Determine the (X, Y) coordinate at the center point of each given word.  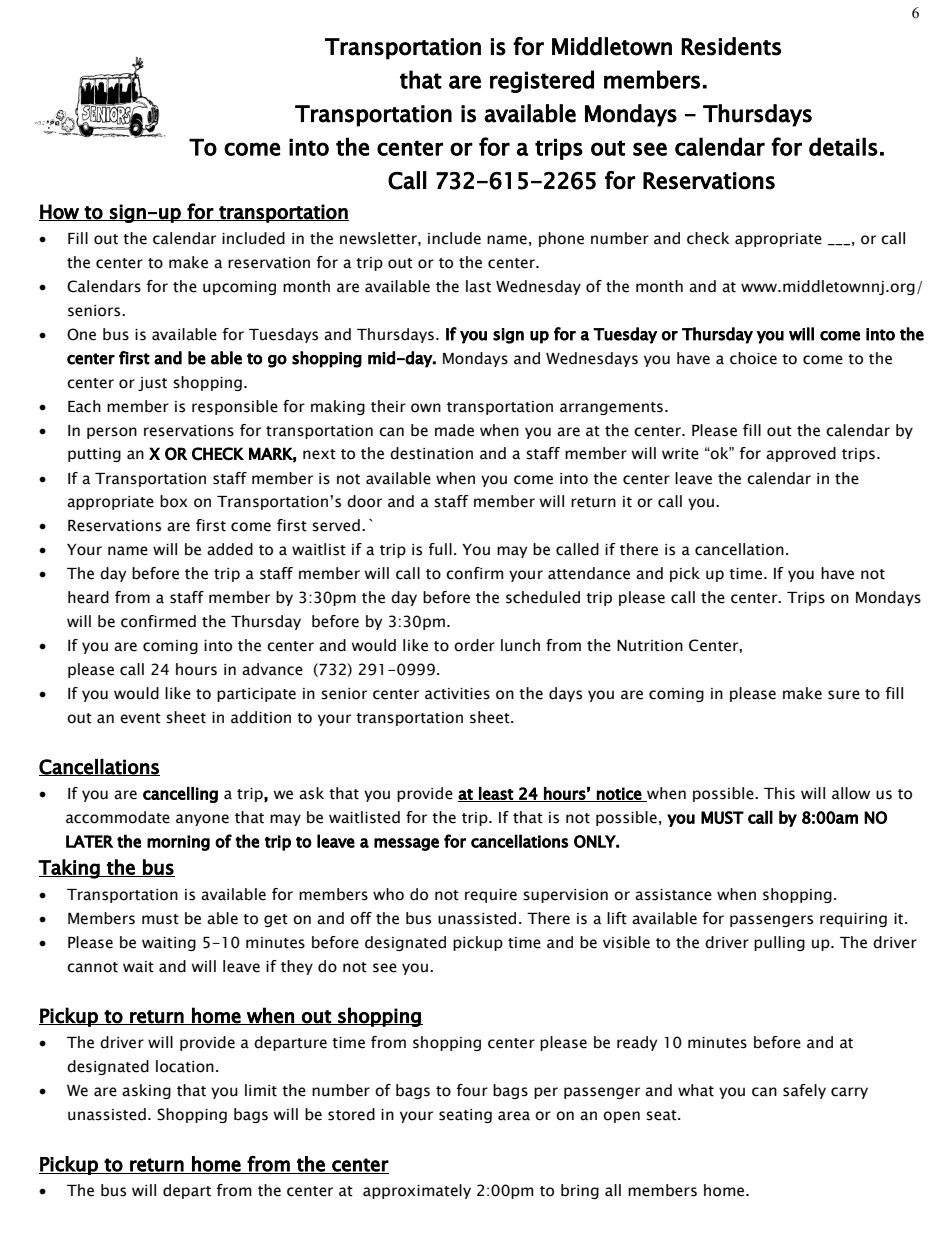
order (474, 645)
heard (88, 597)
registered (542, 81)
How (60, 212)
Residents (731, 46)
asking (146, 1091)
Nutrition (650, 646)
